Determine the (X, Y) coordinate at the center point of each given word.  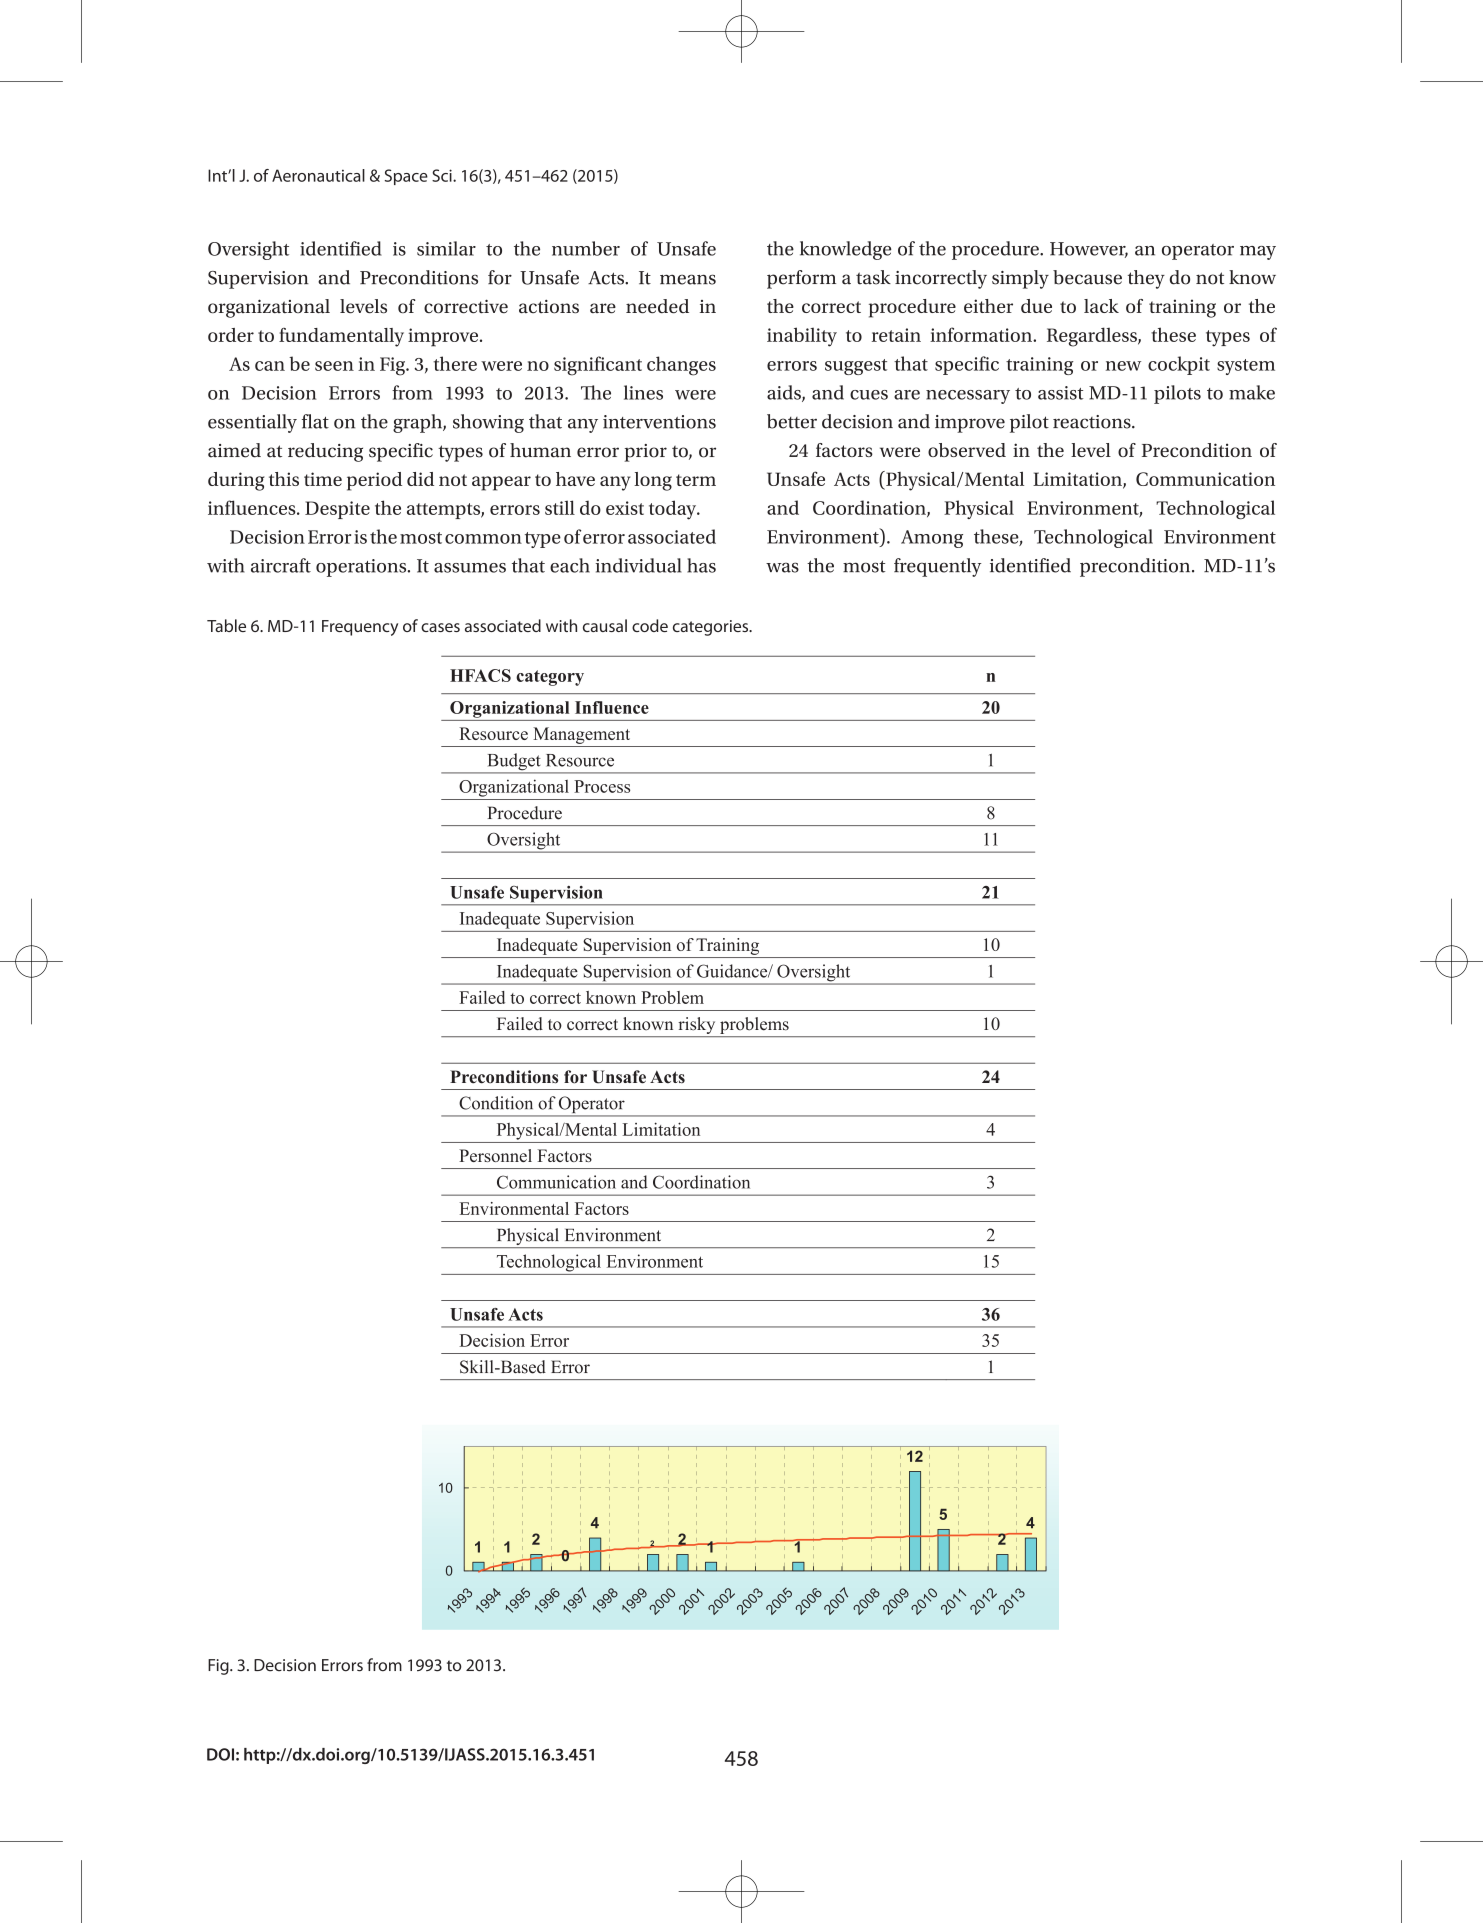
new (1123, 366)
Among (932, 539)
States (802, 984)
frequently (937, 567)
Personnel (495, 1155)
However (1089, 250)
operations (362, 568)
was (782, 567)
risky (697, 1025)
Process (602, 786)
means (688, 279)
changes (681, 366)
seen (334, 366)
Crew (651, 973)
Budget (514, 763)
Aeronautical (318, 175)
